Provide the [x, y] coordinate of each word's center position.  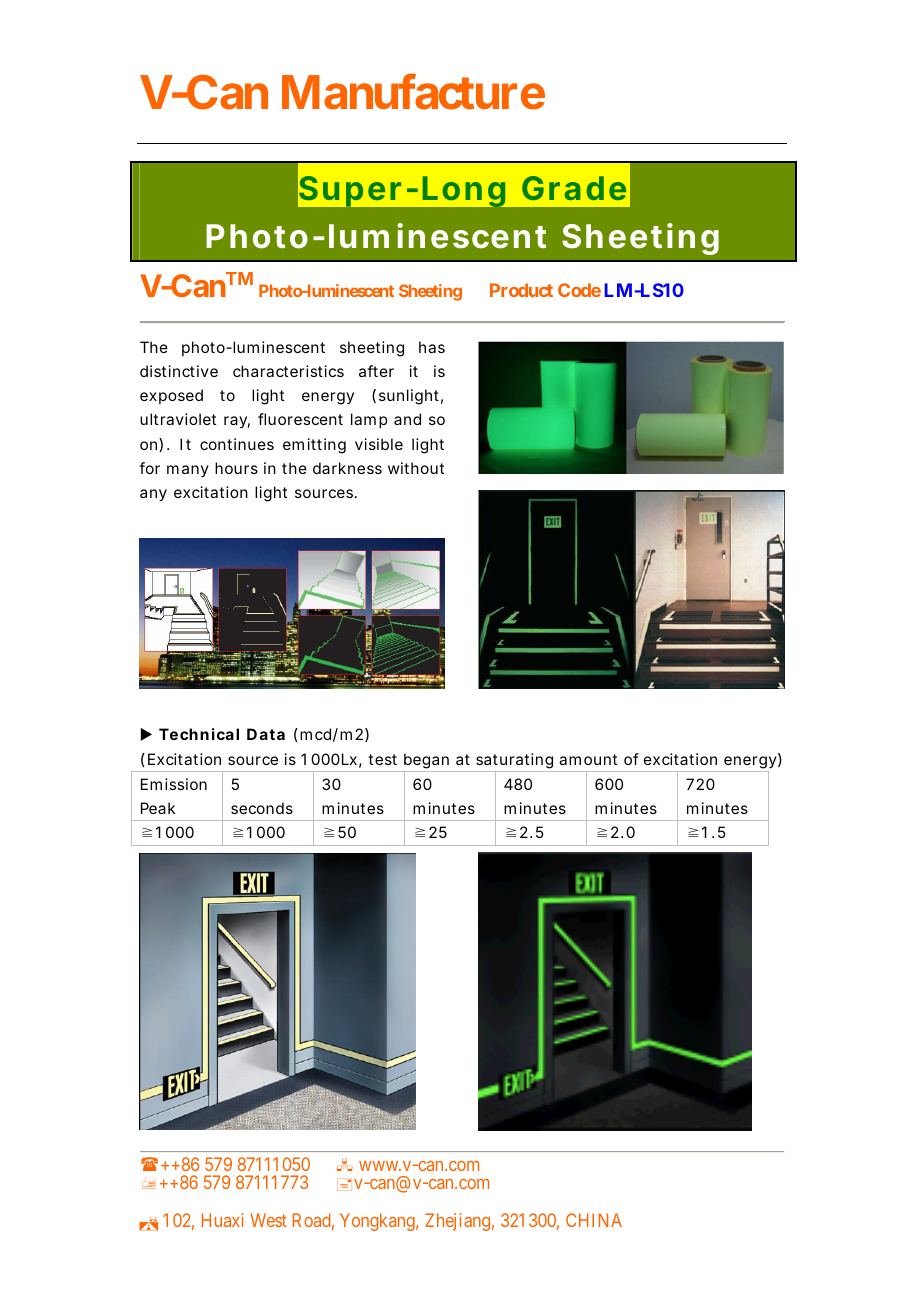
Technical [199, 734]
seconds [262, 808]
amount [588, 759]
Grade [574, 188]
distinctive [179, 371]
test [382, 759]
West [269, 1220]
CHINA [594, 1220]
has [432, 347]
